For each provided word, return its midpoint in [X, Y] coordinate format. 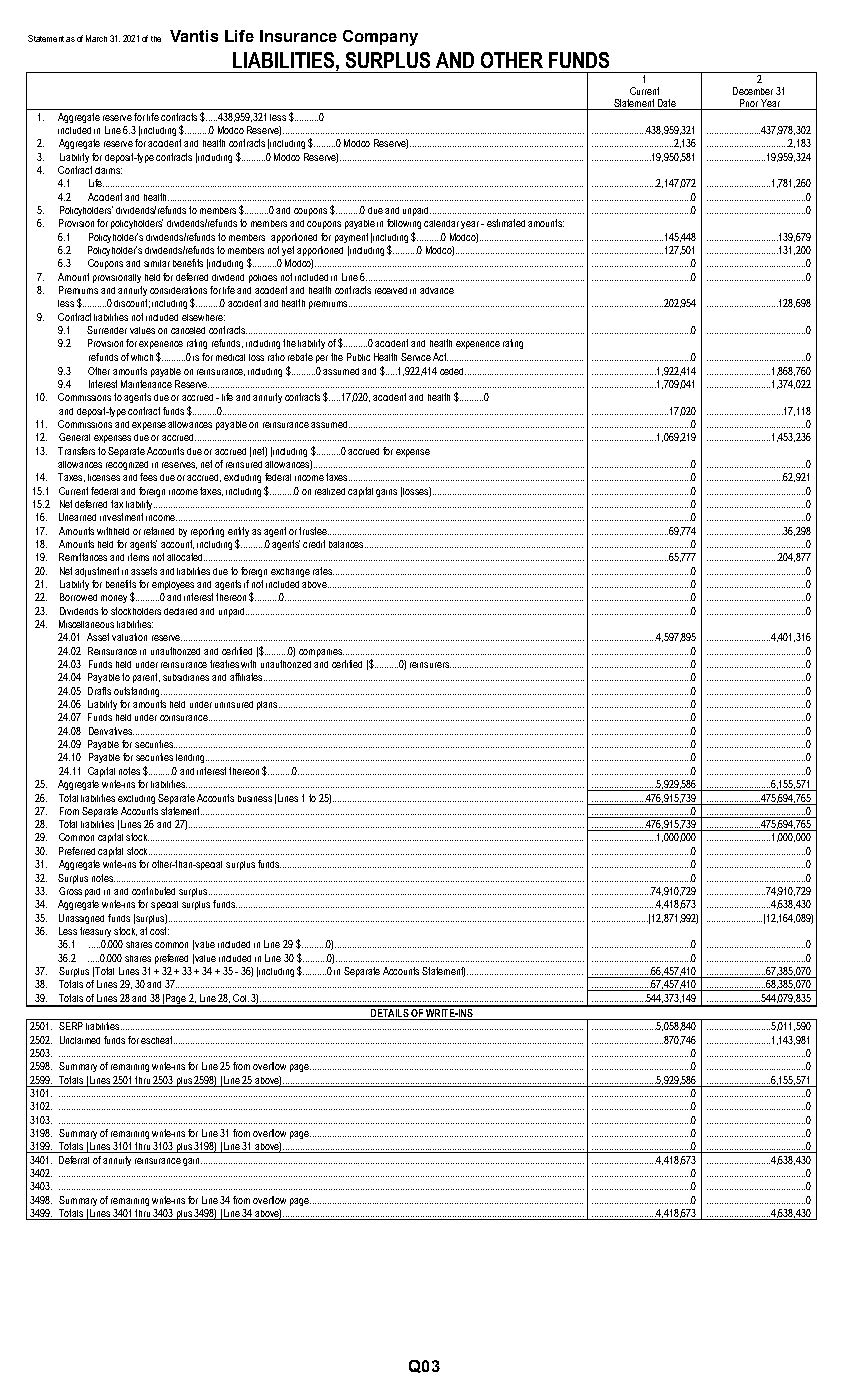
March [96, 38]
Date [667, 104]
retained [159, 531]
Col [239, 998]
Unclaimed [80, 1040]
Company [380, 38]
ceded [453, 371]
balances [347, 544]
